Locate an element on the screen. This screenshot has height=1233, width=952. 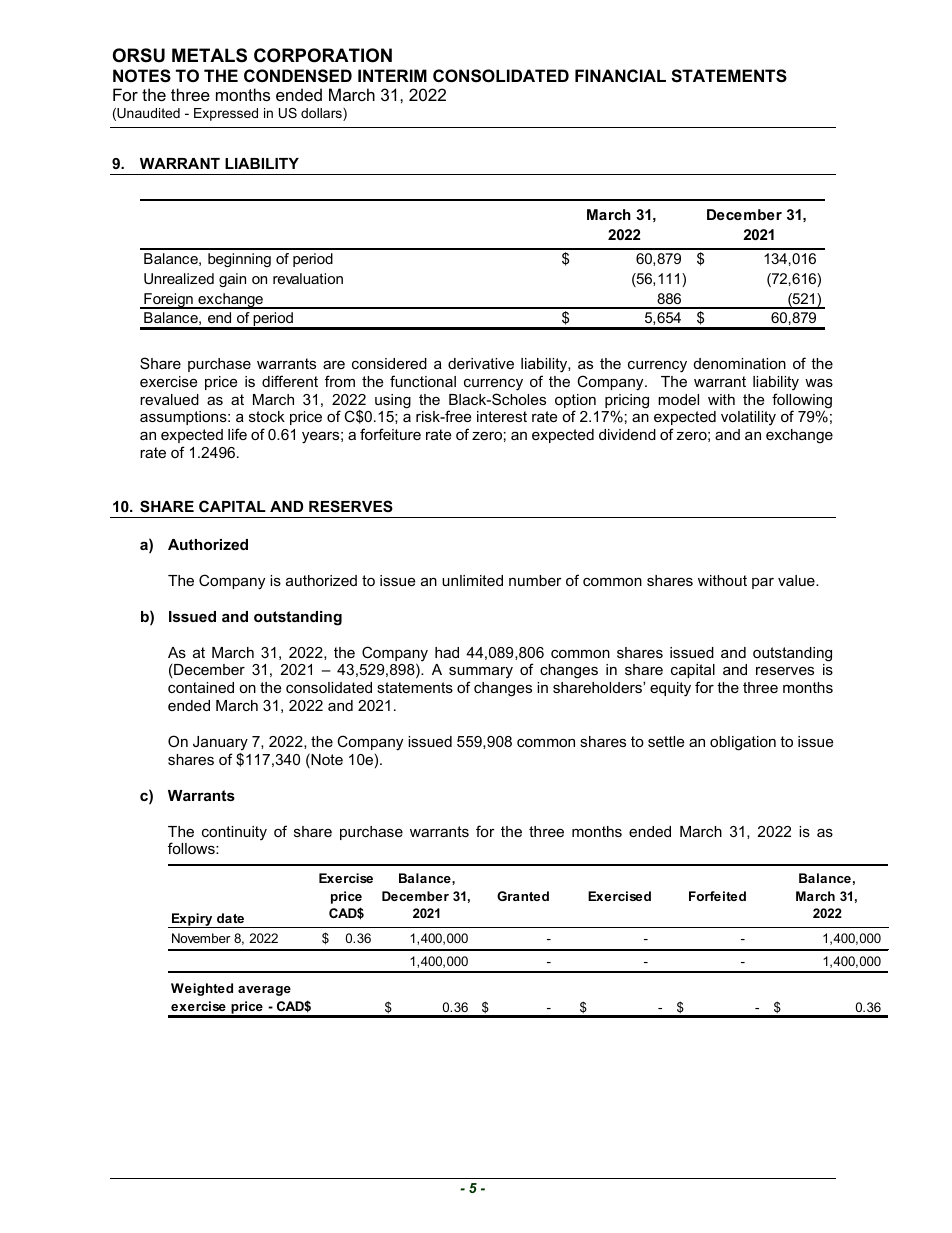
Expressed is located at coordinates (226, 114).
